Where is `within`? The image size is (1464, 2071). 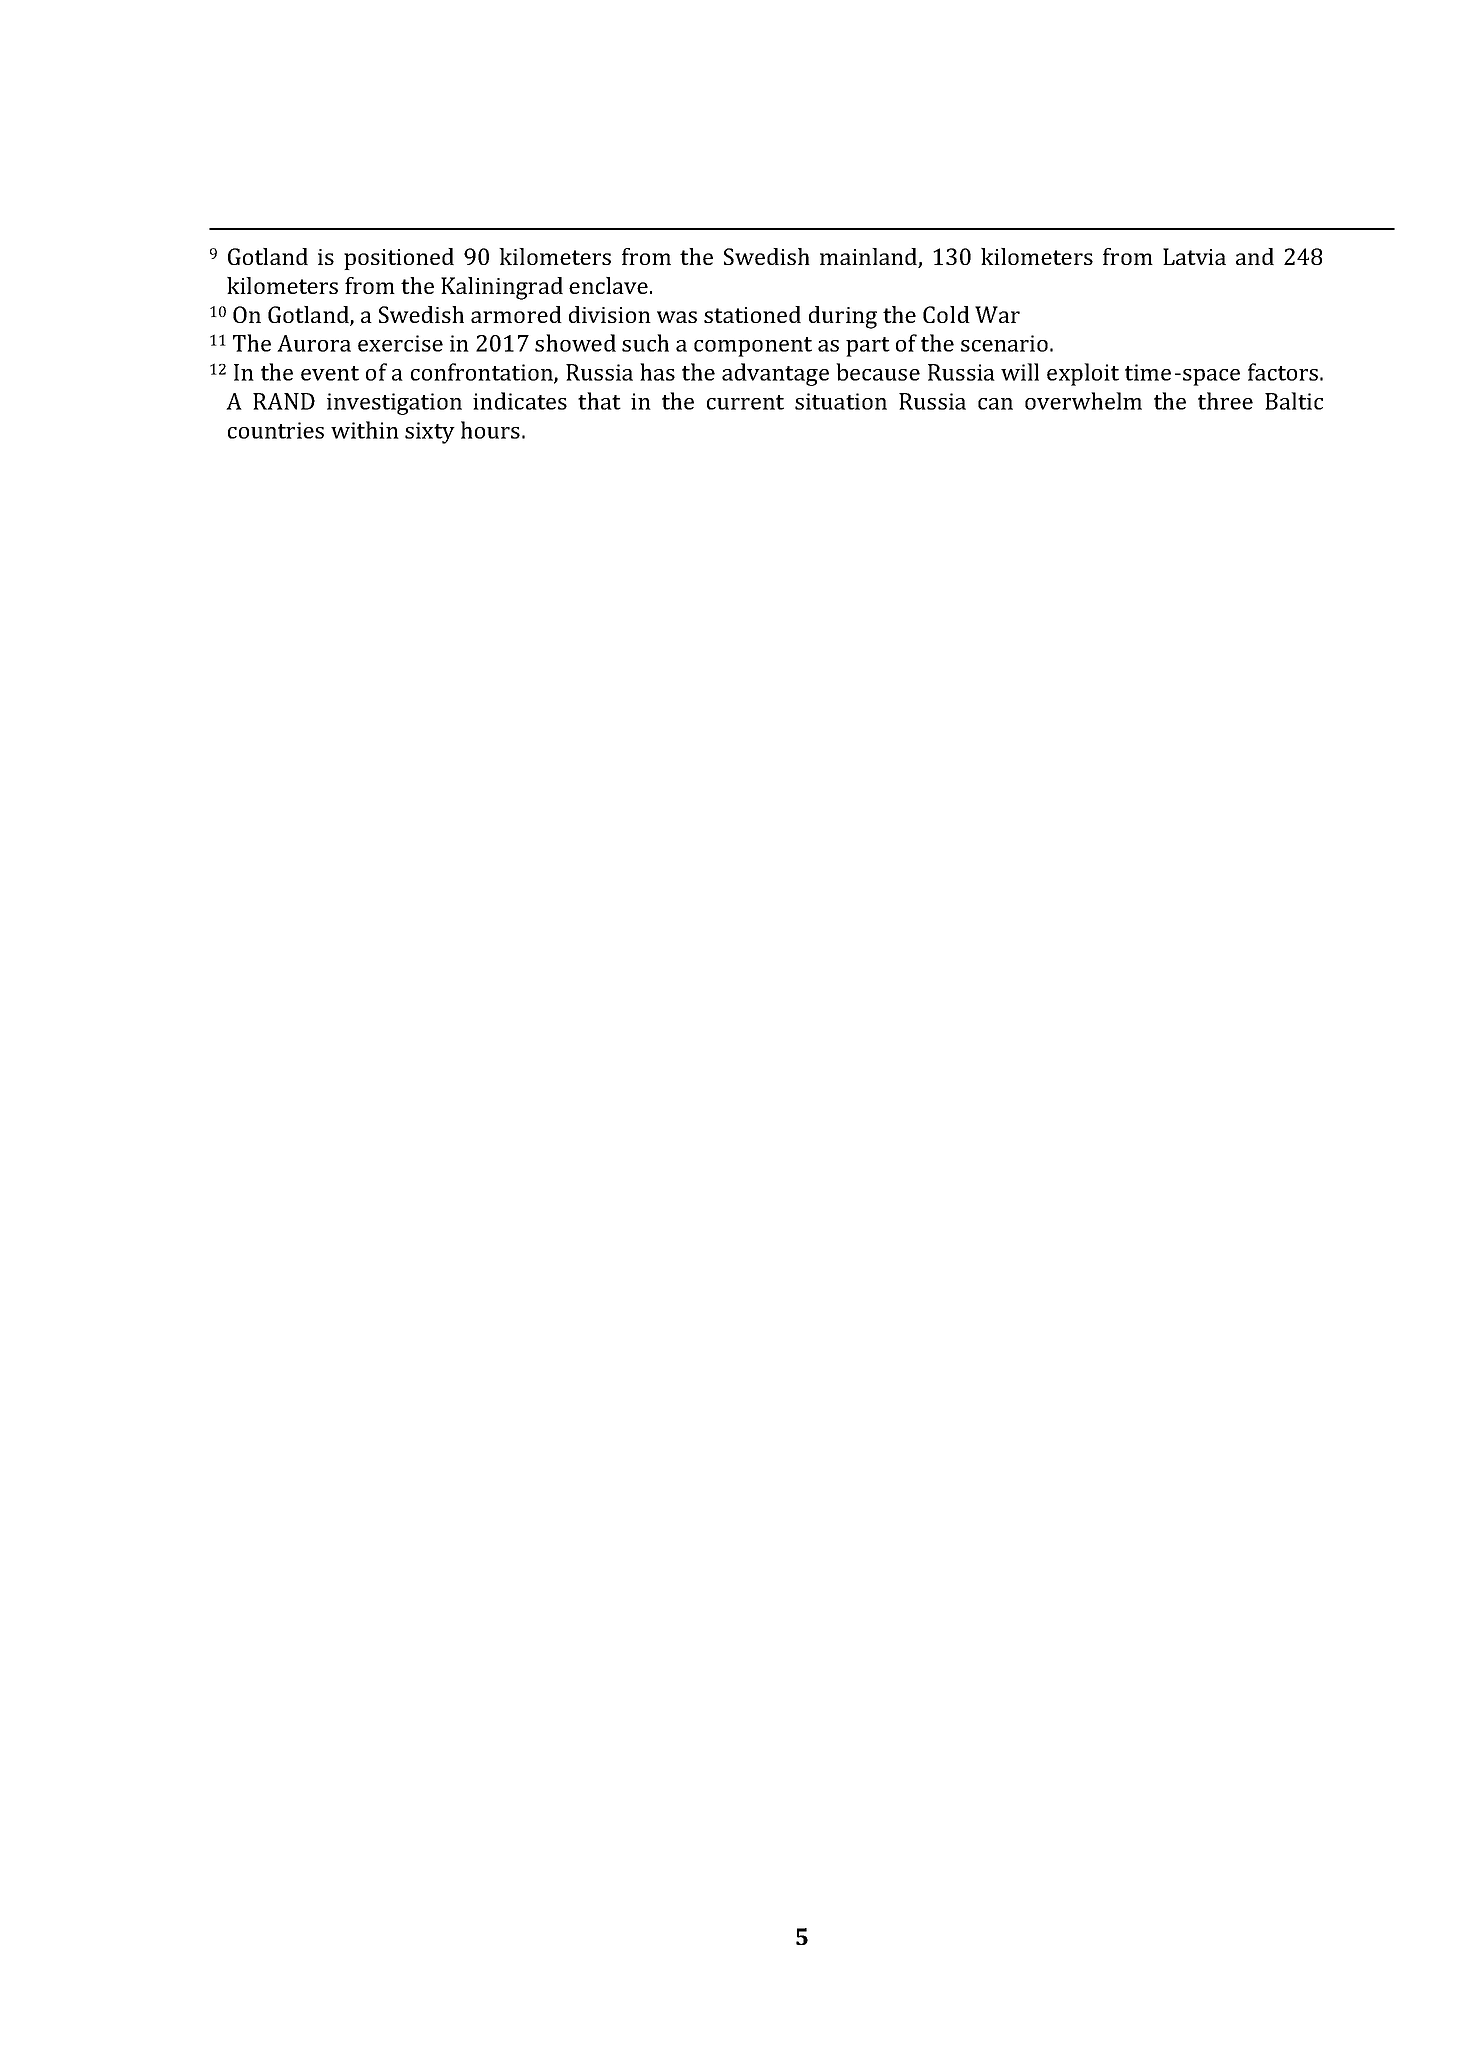 within is located at coordinates (365, 430).
